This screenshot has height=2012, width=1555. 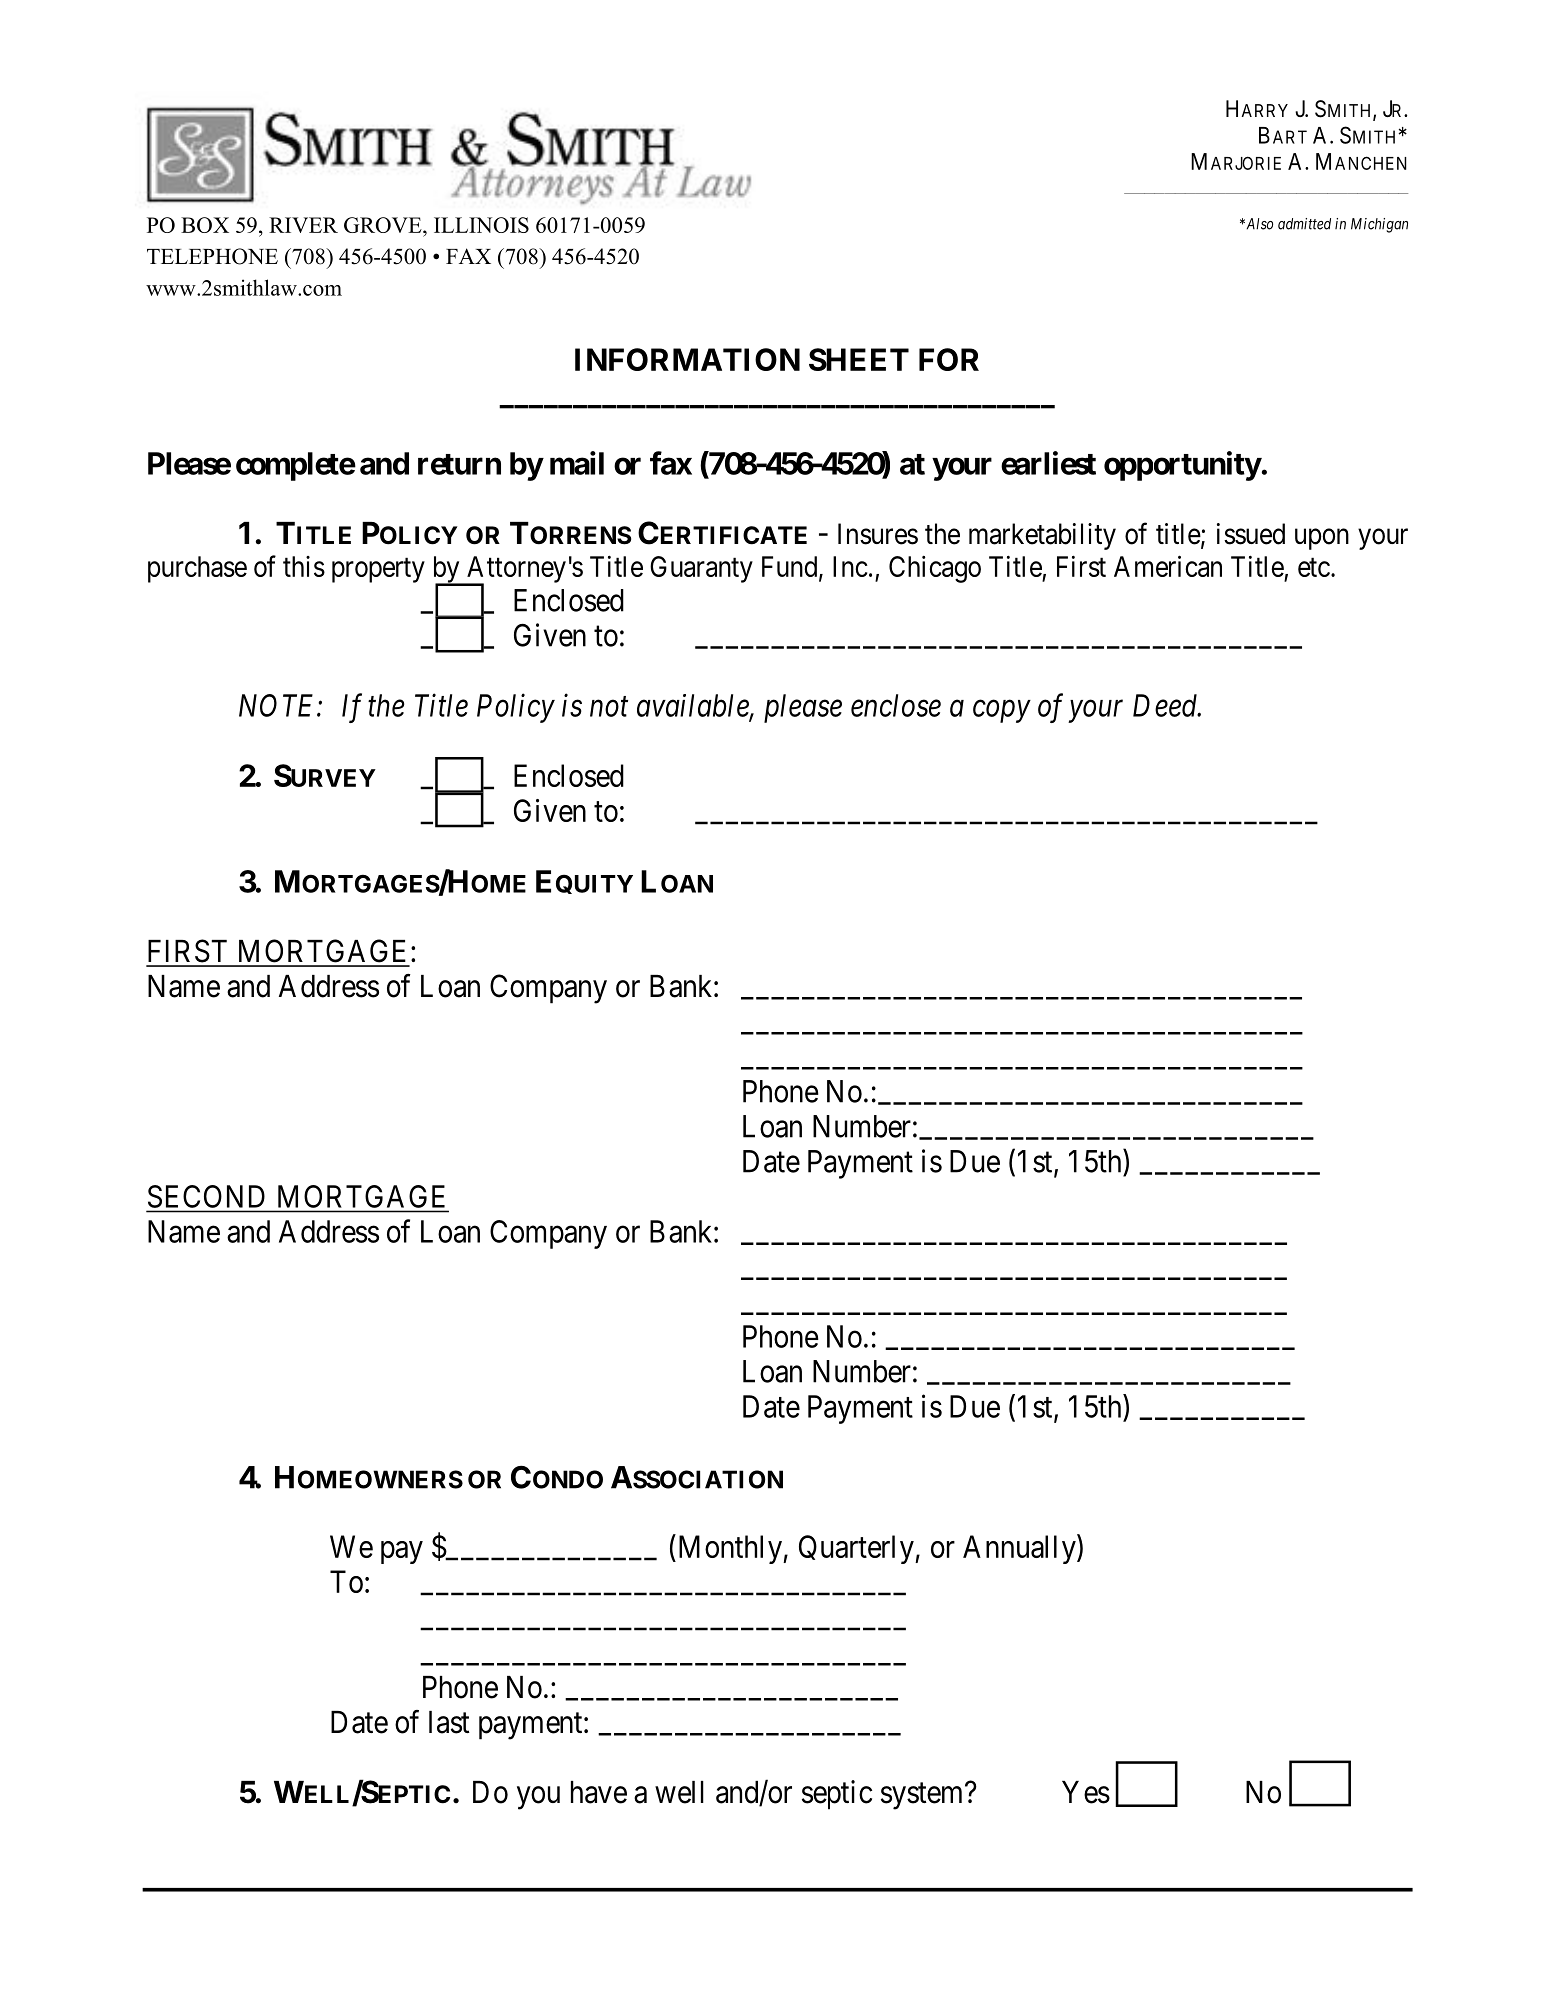 What do you see at coordinates (1304, 224) in the screenshot?
I see `admitted` at bounding box center [1304, 224].
